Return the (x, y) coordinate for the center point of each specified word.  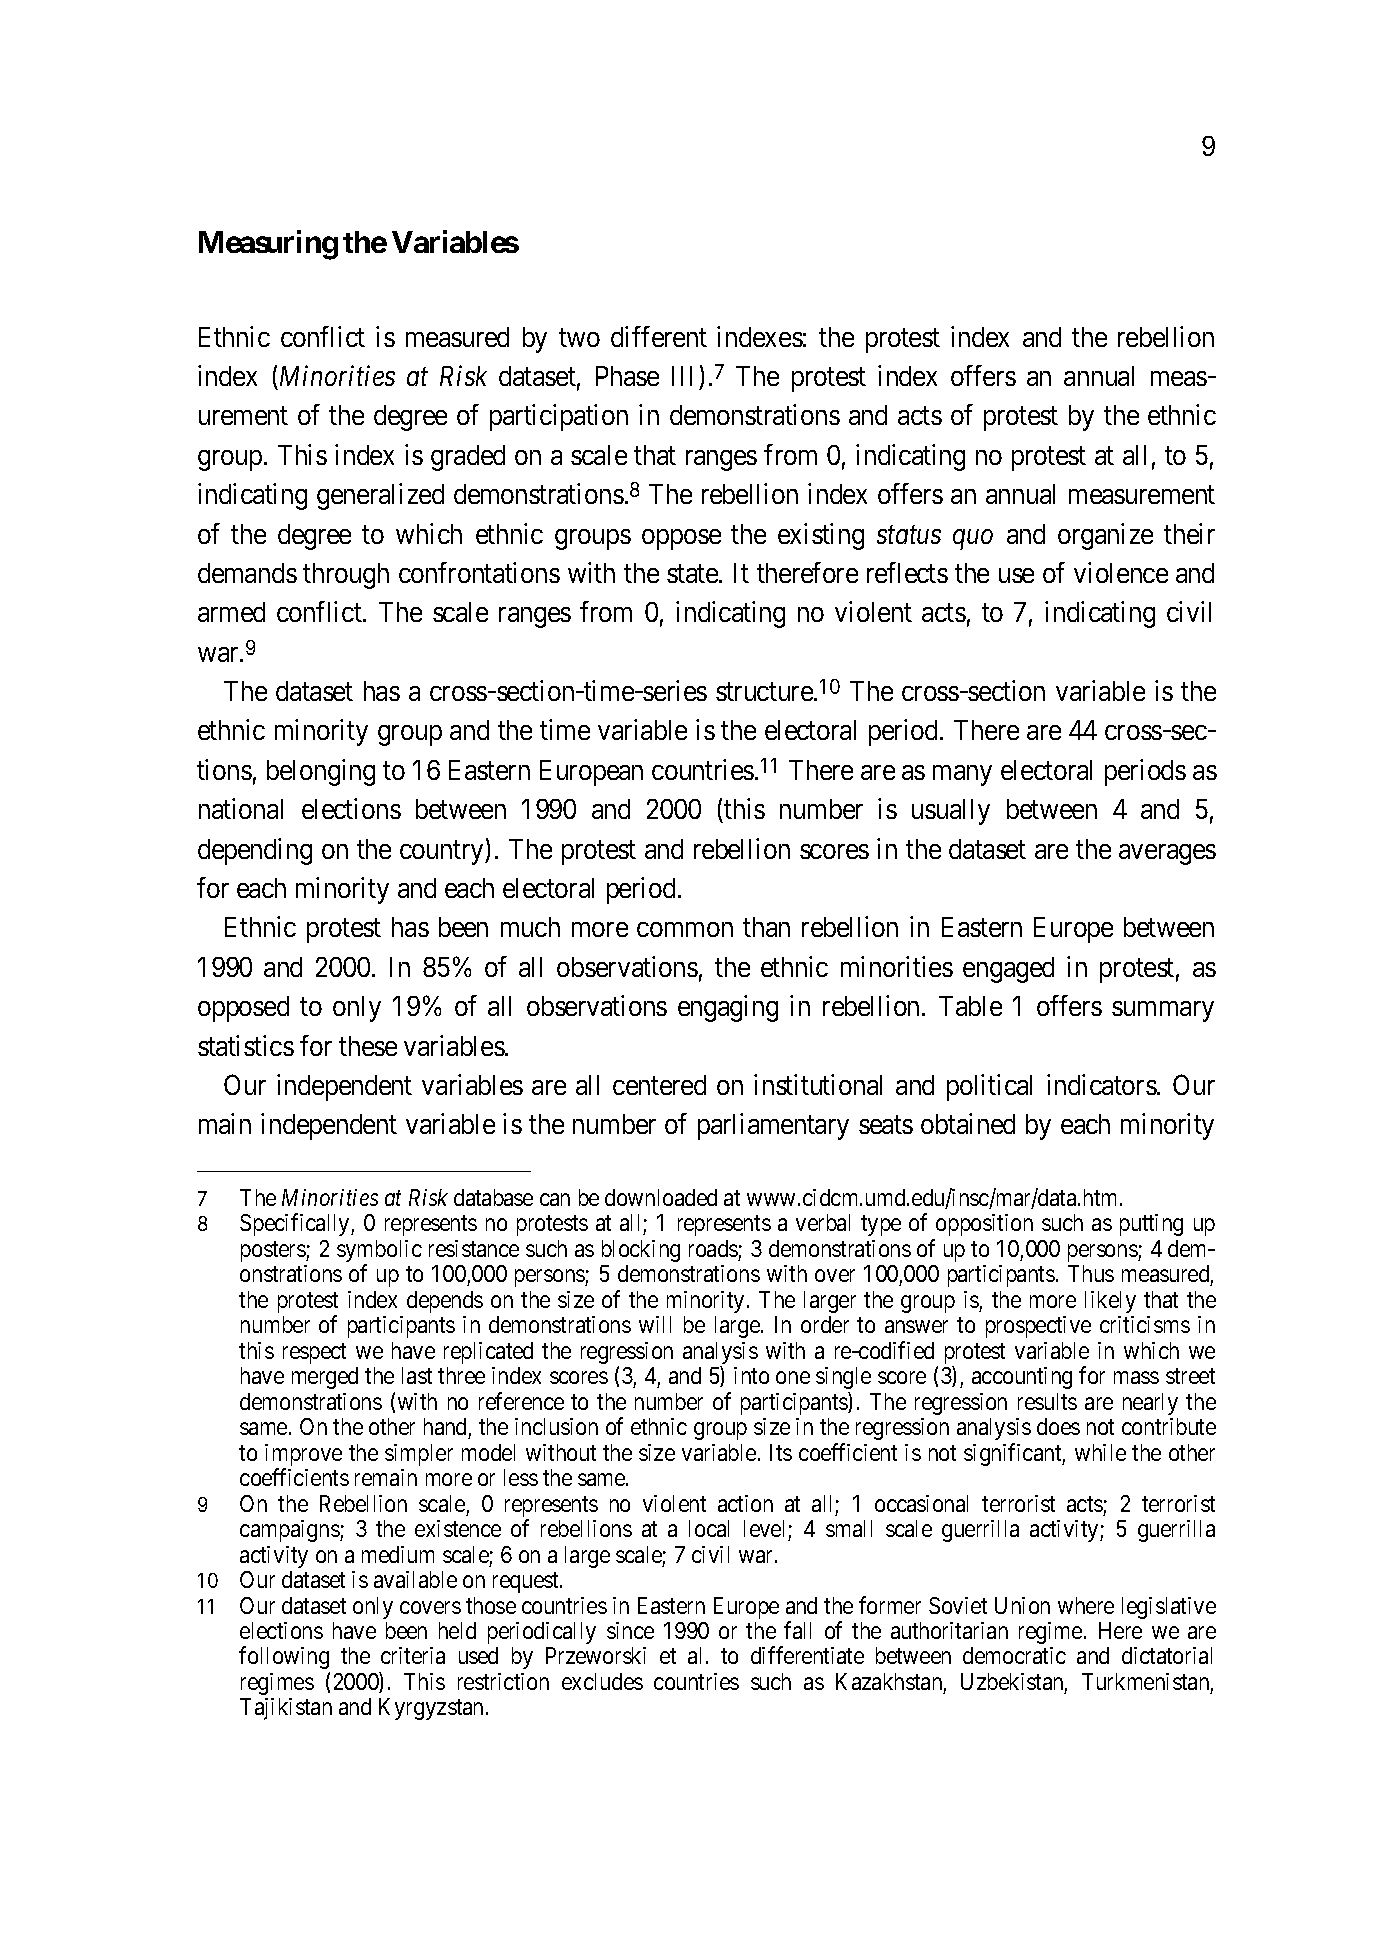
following (284, 1658)
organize (1105, 536)
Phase (627, 376)
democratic (1014, 1655)
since (630, 1630)
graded (468, 458)
